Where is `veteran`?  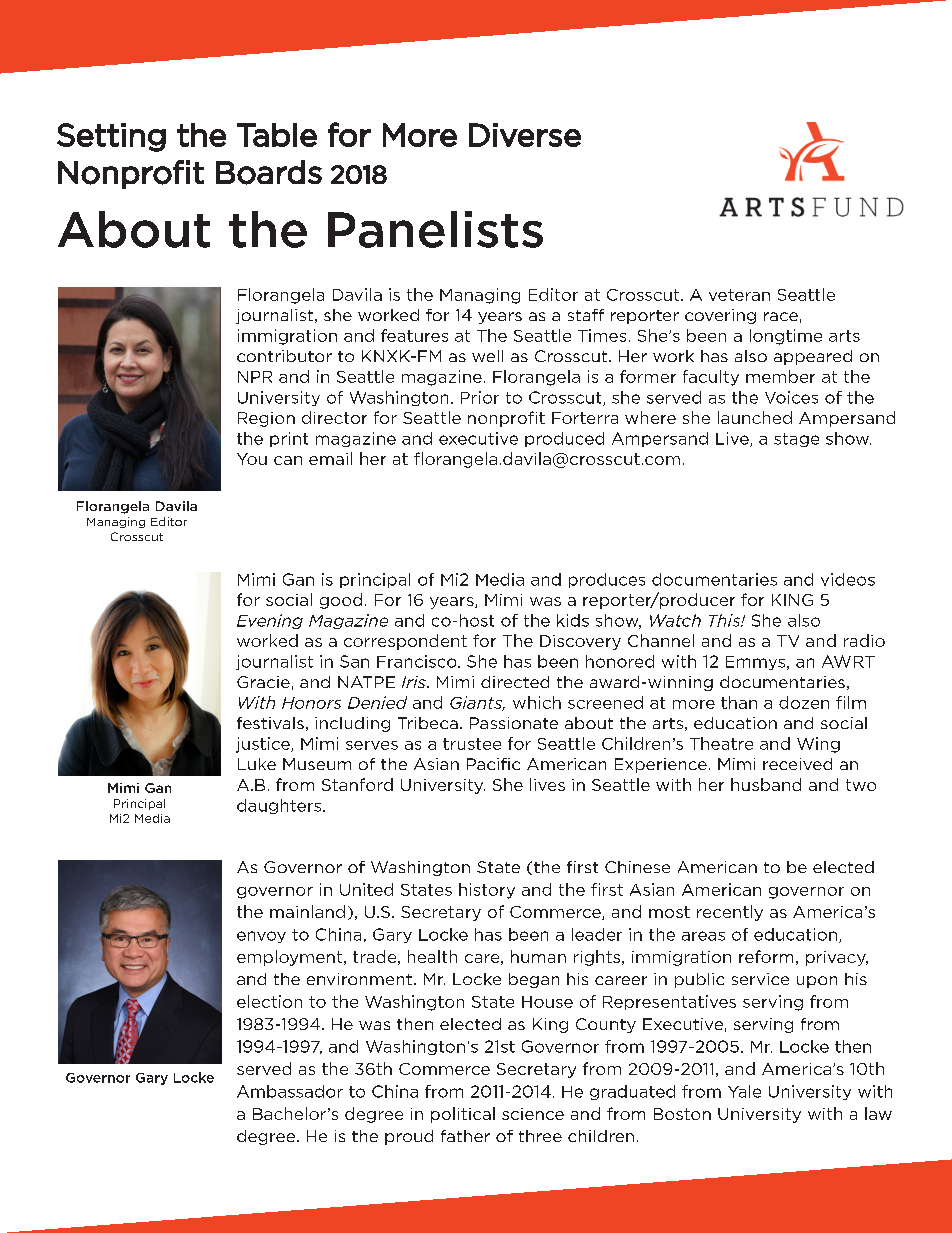 veteran is located at coordinates (739, 295).
